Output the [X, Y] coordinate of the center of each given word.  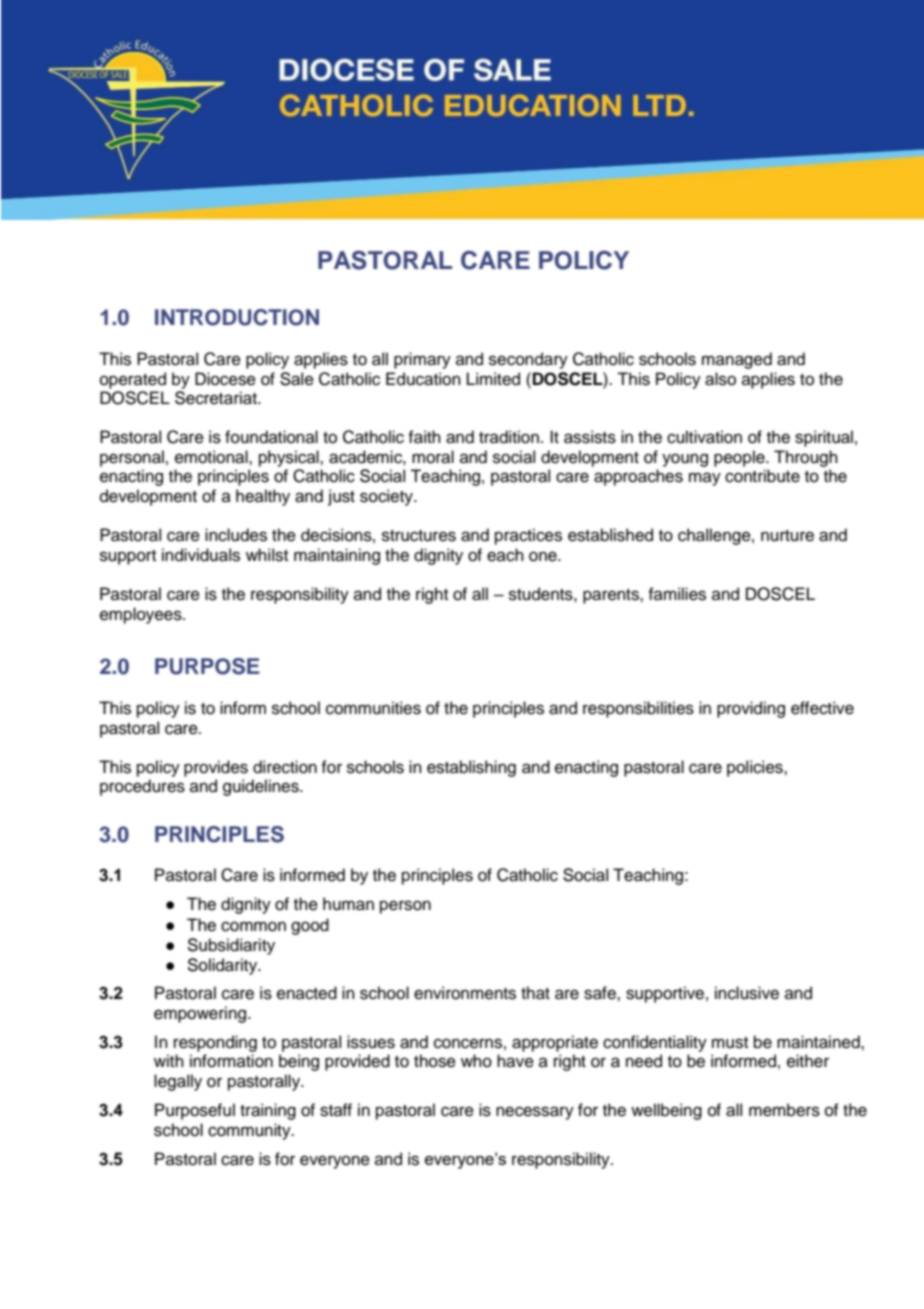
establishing [471, 768]
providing [751, 709]
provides [216, 768]
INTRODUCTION [237, 317]
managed [737, 360]
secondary [528, 360]
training [268, 1111]
